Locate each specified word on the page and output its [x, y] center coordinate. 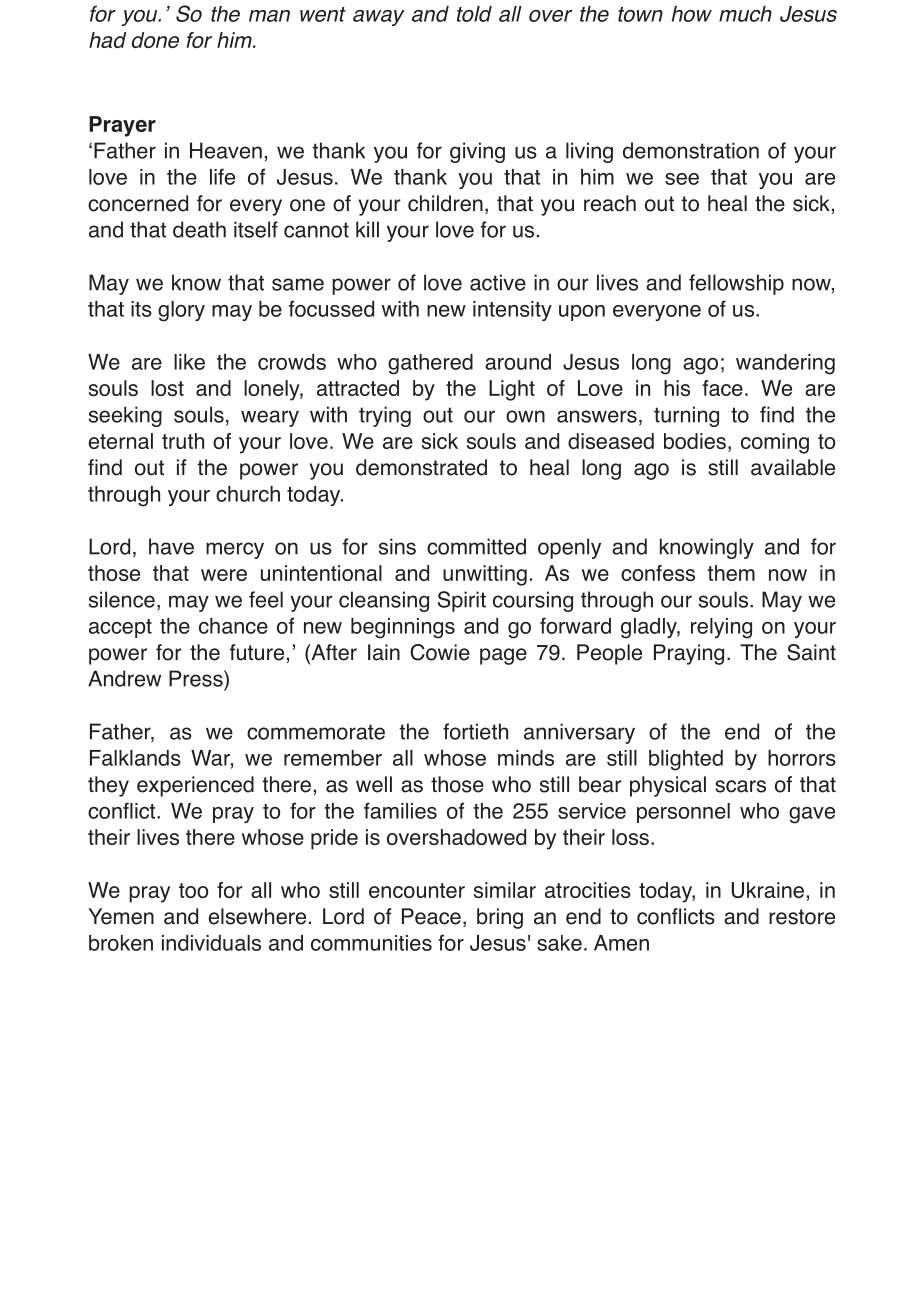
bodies [695, 441]
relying [721, 628]
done [155, 40]
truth [183, 441]
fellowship [736, 284]
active [498, 282]
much [745, 14]
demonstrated [421, 467]
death [199, 229]
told [474, 14]
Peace [431, 916]
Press [197, 678]
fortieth [475, 731]
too [193, 890]
